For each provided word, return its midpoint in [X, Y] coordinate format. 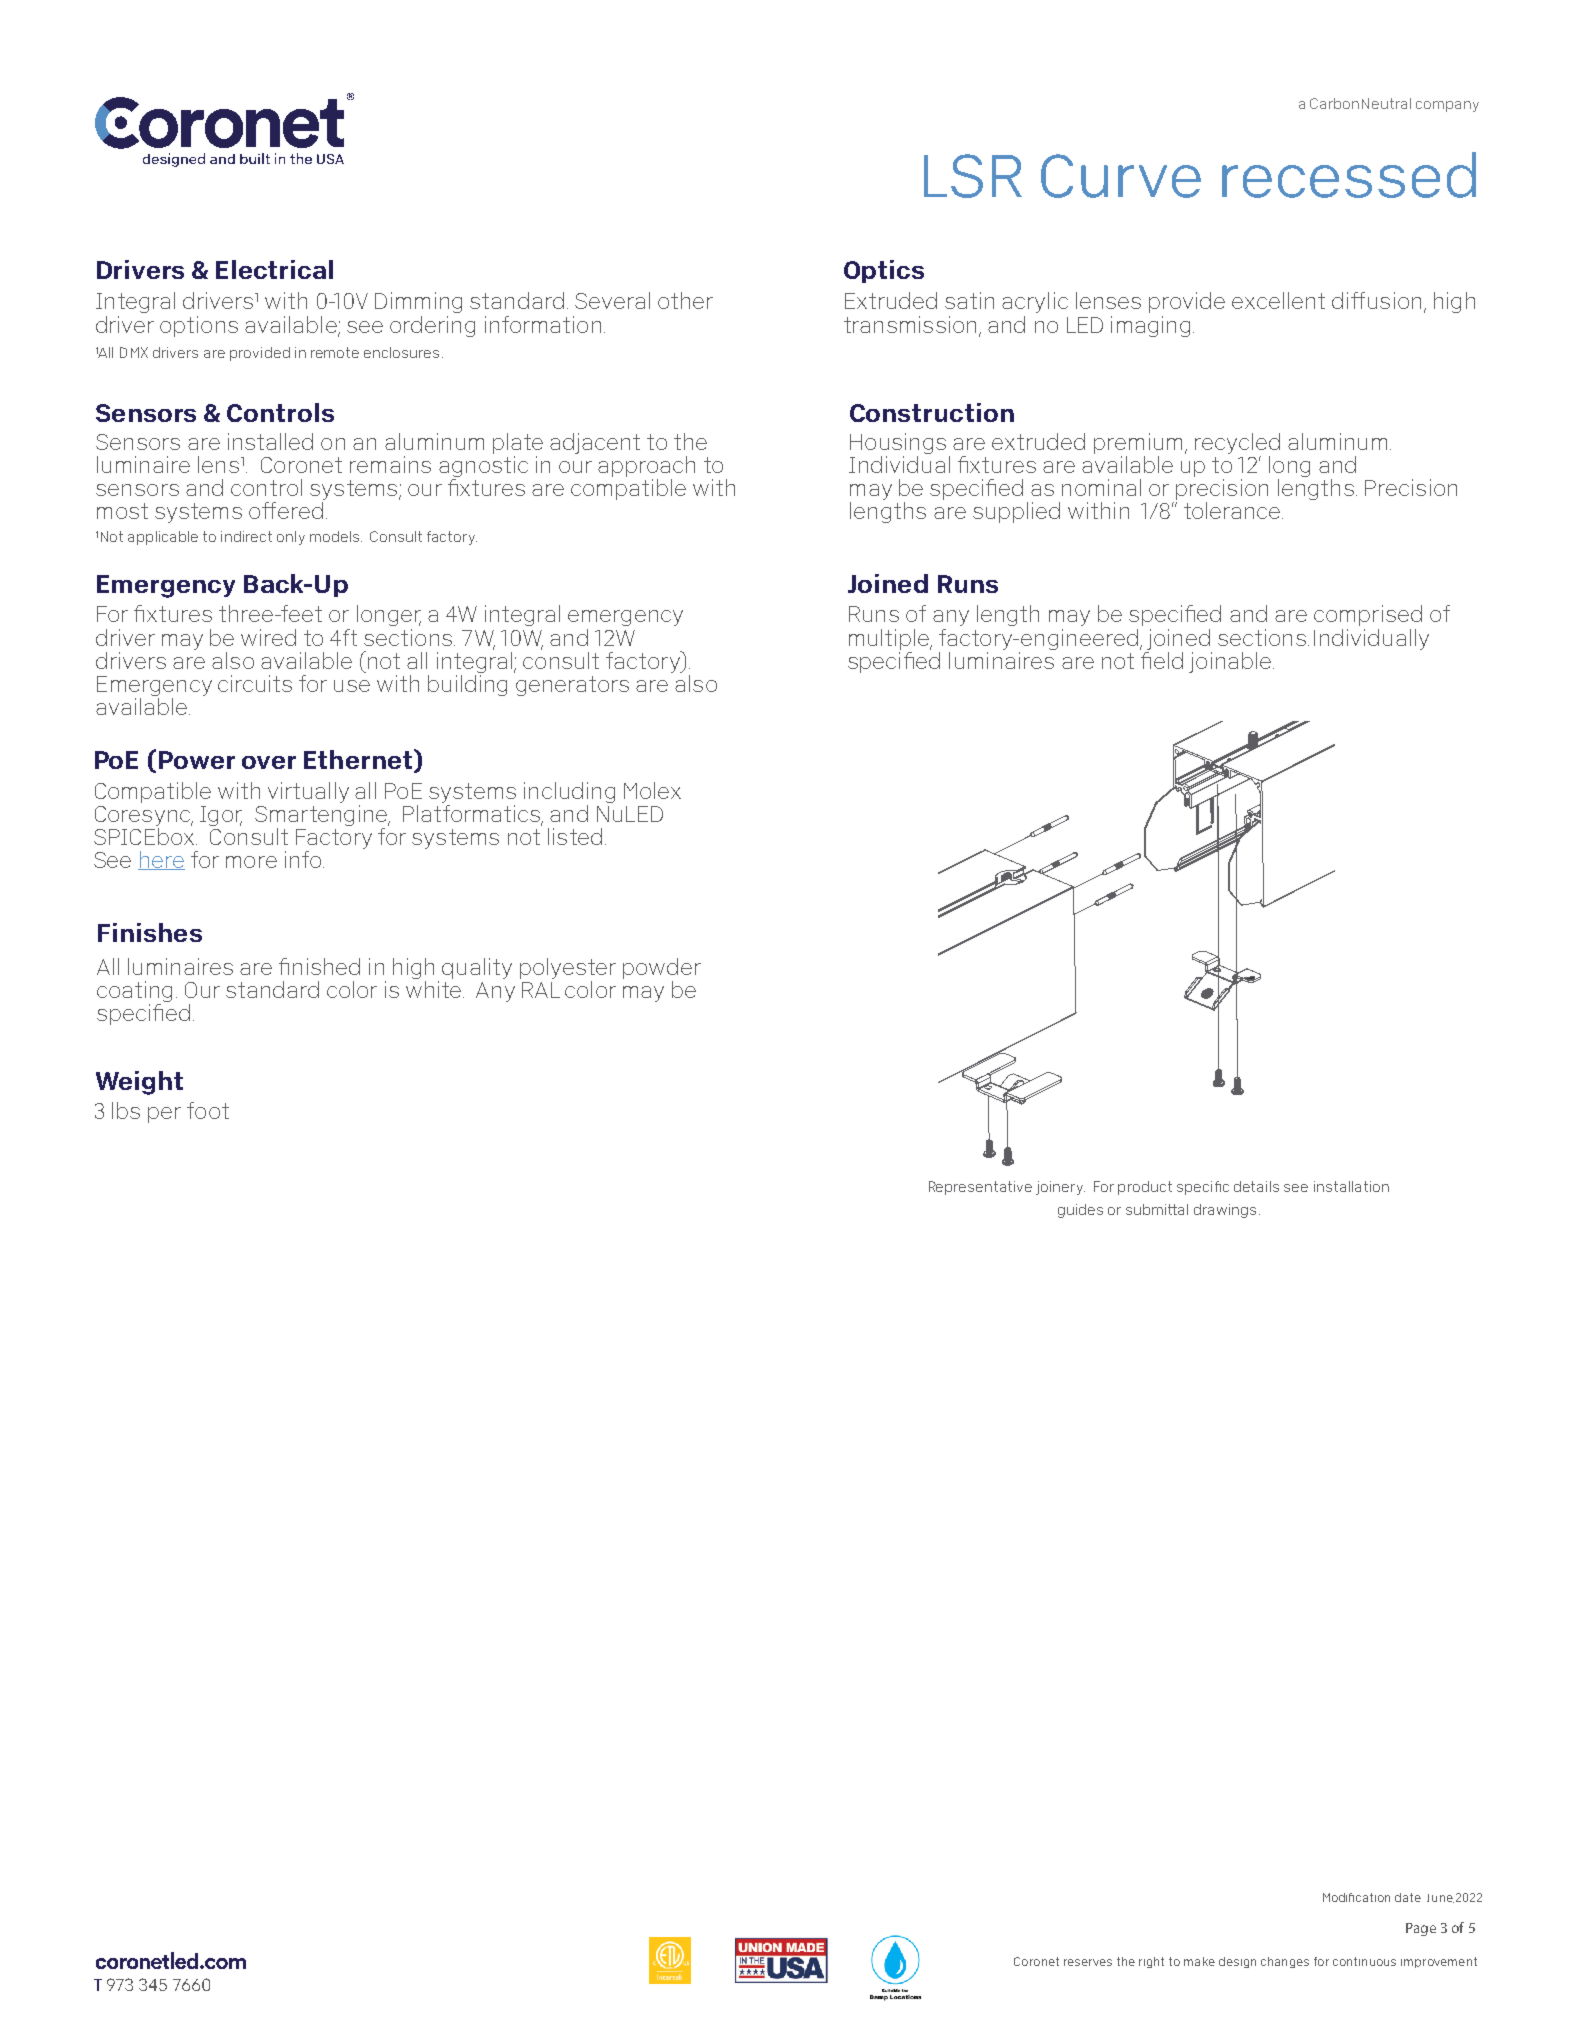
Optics [884, 271]
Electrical [274, 269]
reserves [1088, 1962]
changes [1285, 1962]
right [1151, 1962]
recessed [1349, 175]
